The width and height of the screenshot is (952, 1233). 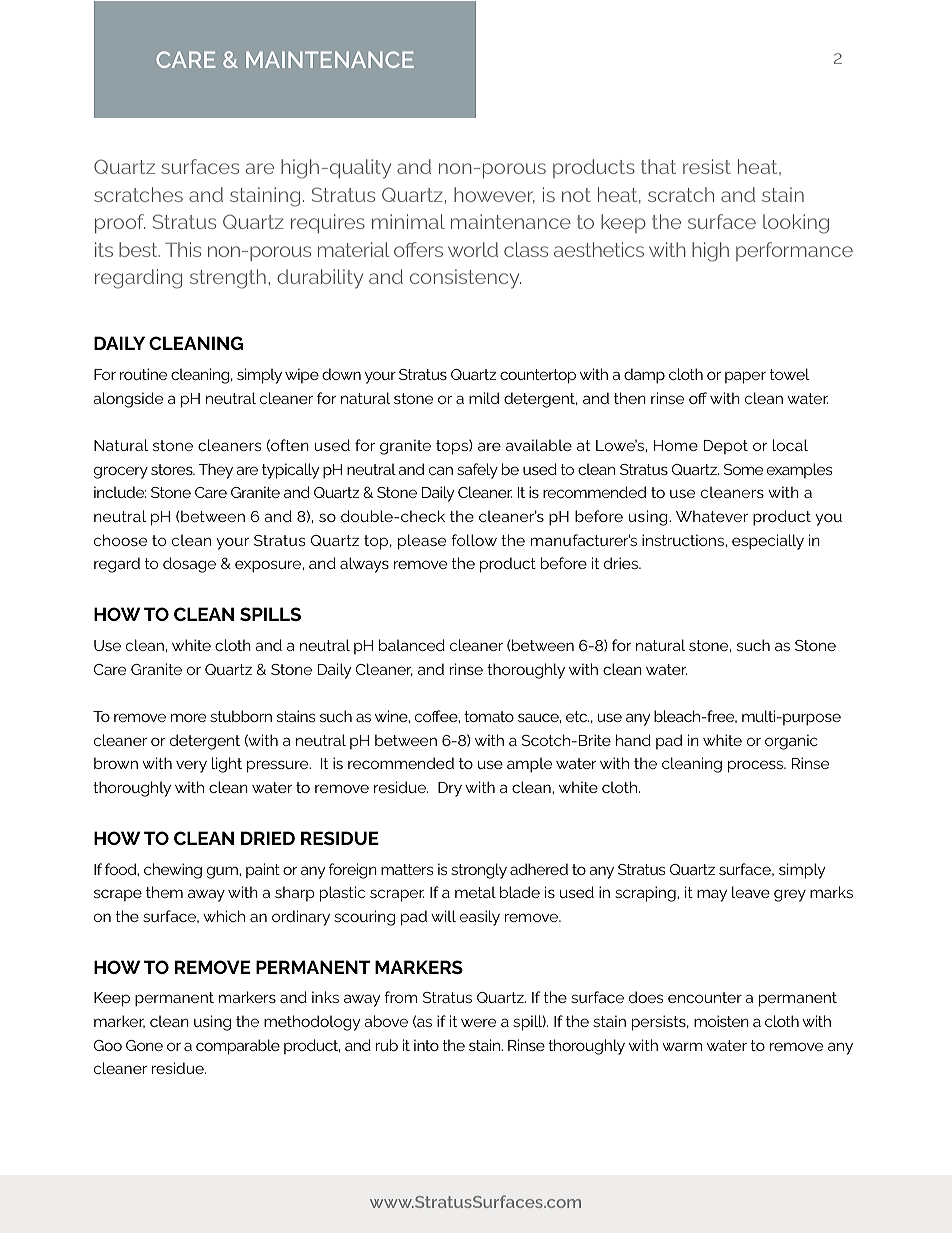 What do you see at coordinates (494, 195) in the screenshot?
I see `however` at bounding box center [494, 195].
